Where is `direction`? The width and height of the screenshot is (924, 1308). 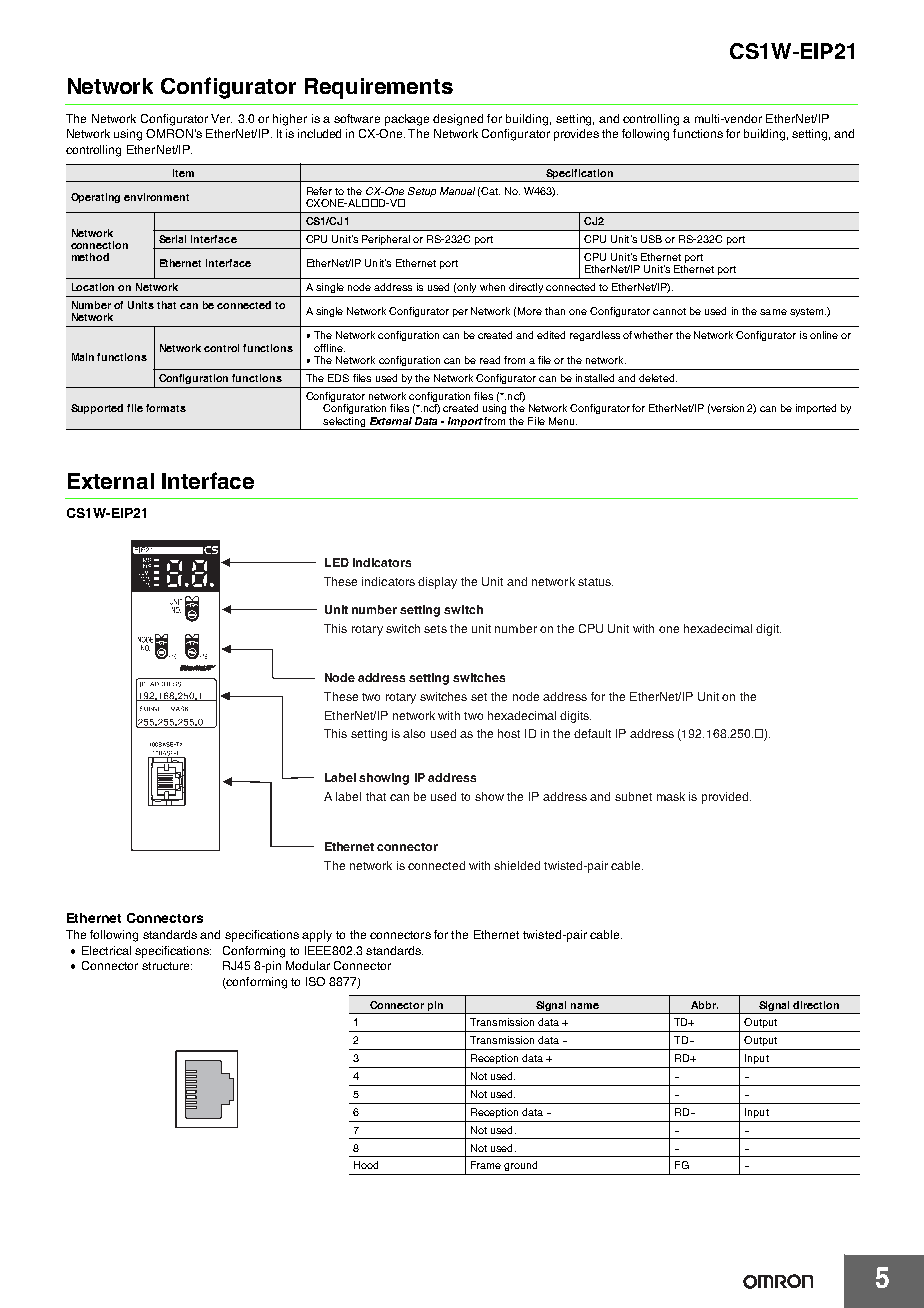
direction is located at coordinates (816, 1005).
